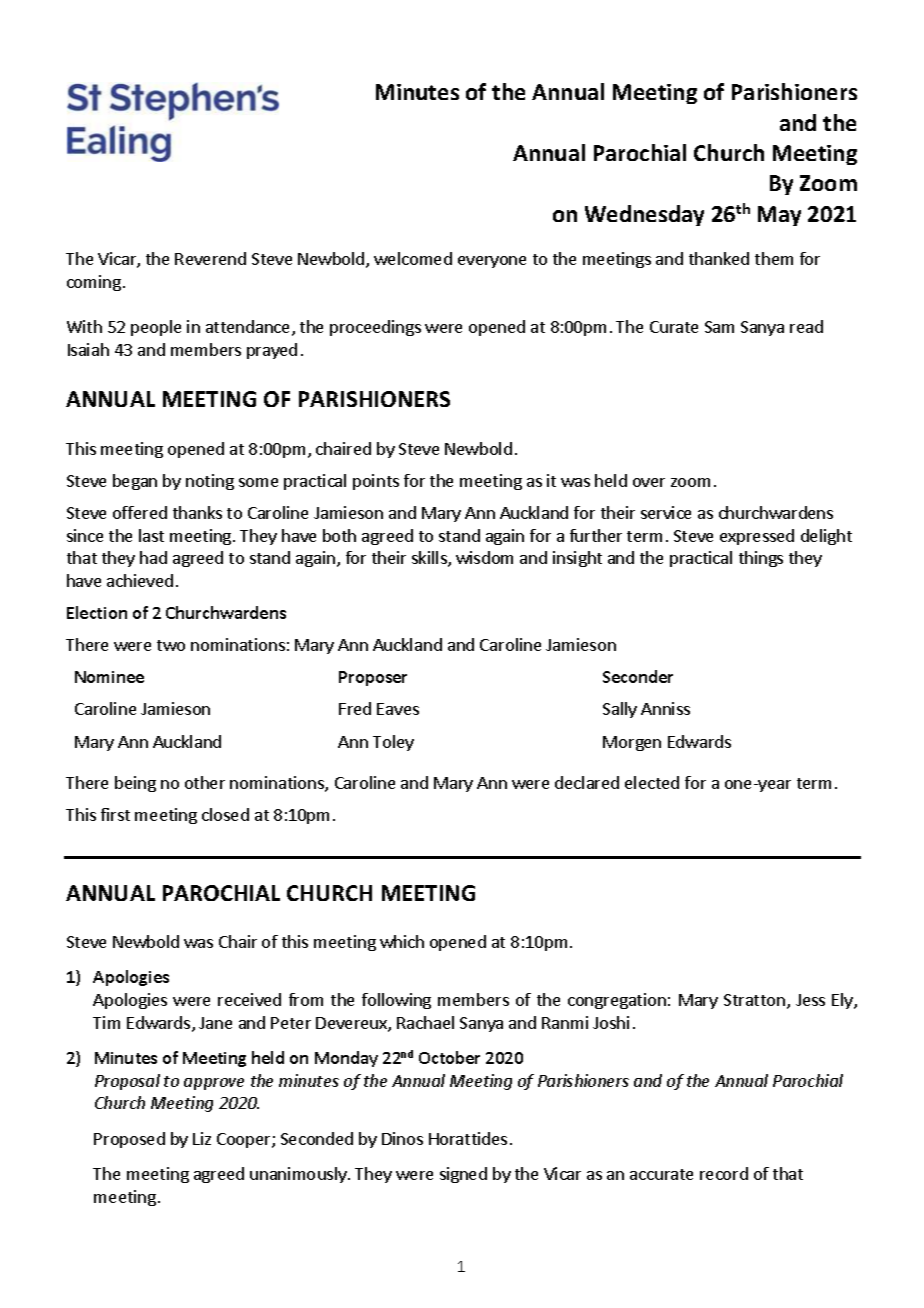 The width and height of the page is (924, 1308). What do you see at coordinates (249, 999) in the page?
I see `received` at bounding box center [249, 999].
